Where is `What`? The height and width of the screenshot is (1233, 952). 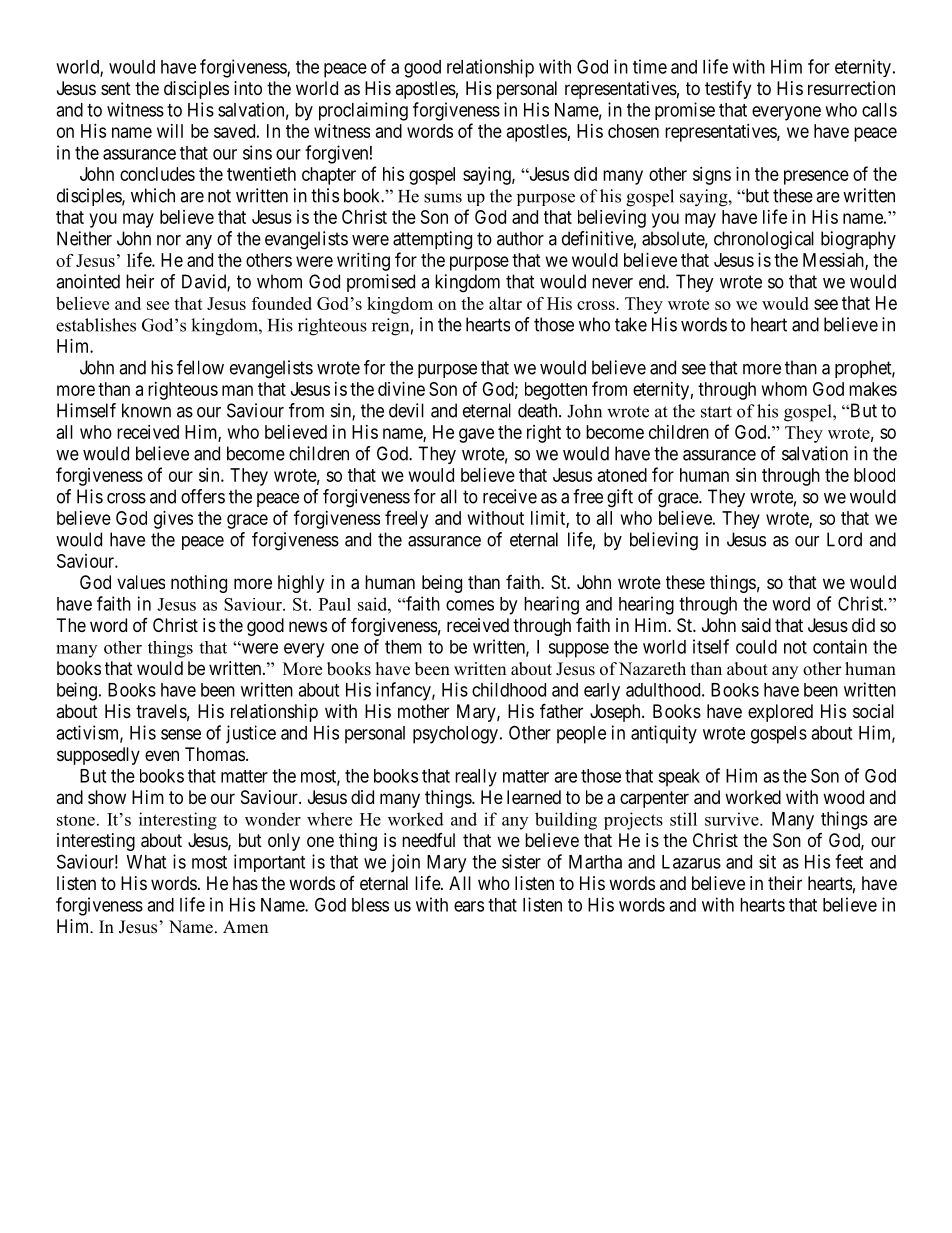
What is located at coordinates (146, 862).
